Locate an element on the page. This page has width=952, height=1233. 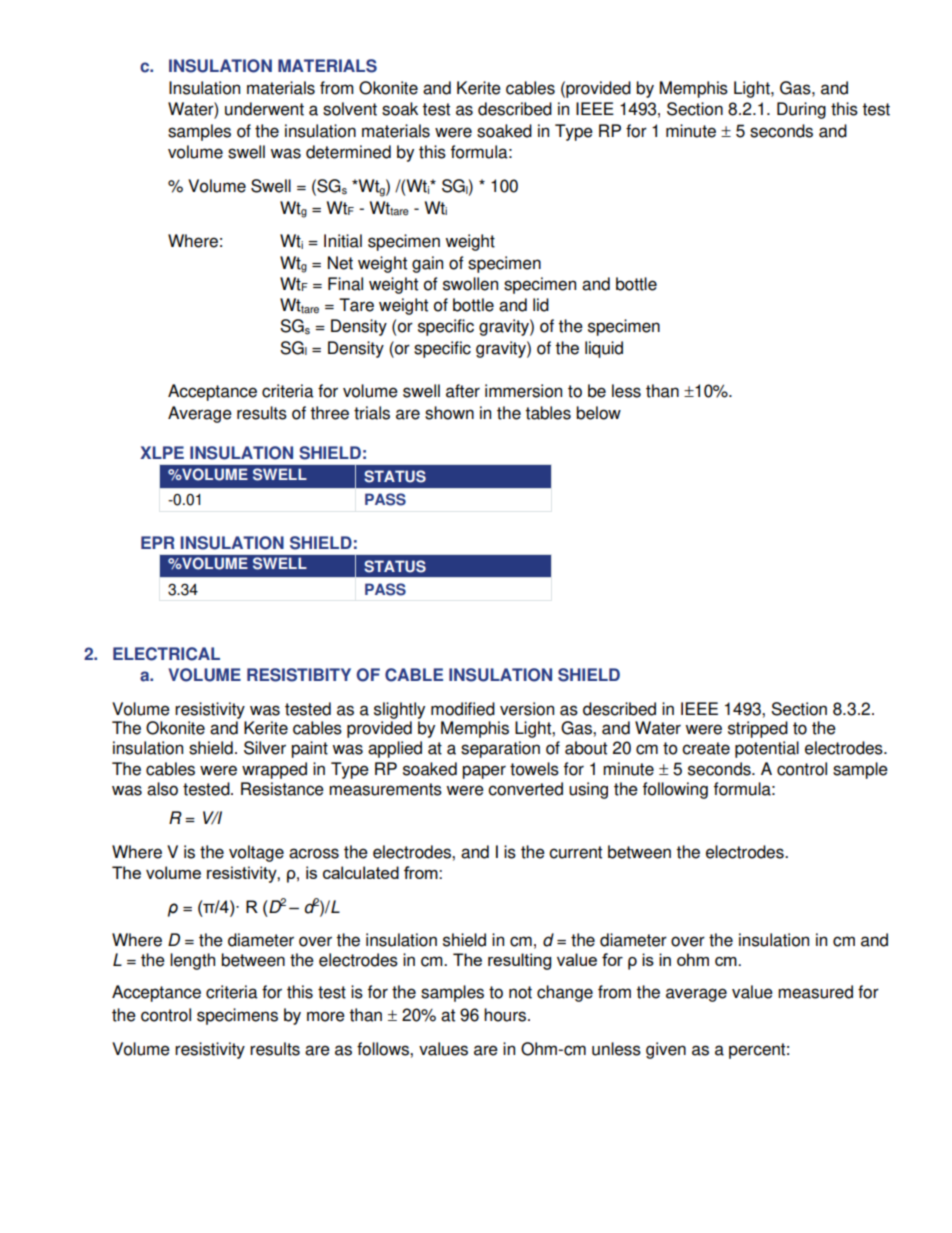
EPR is located at coordinates (158, 542).
